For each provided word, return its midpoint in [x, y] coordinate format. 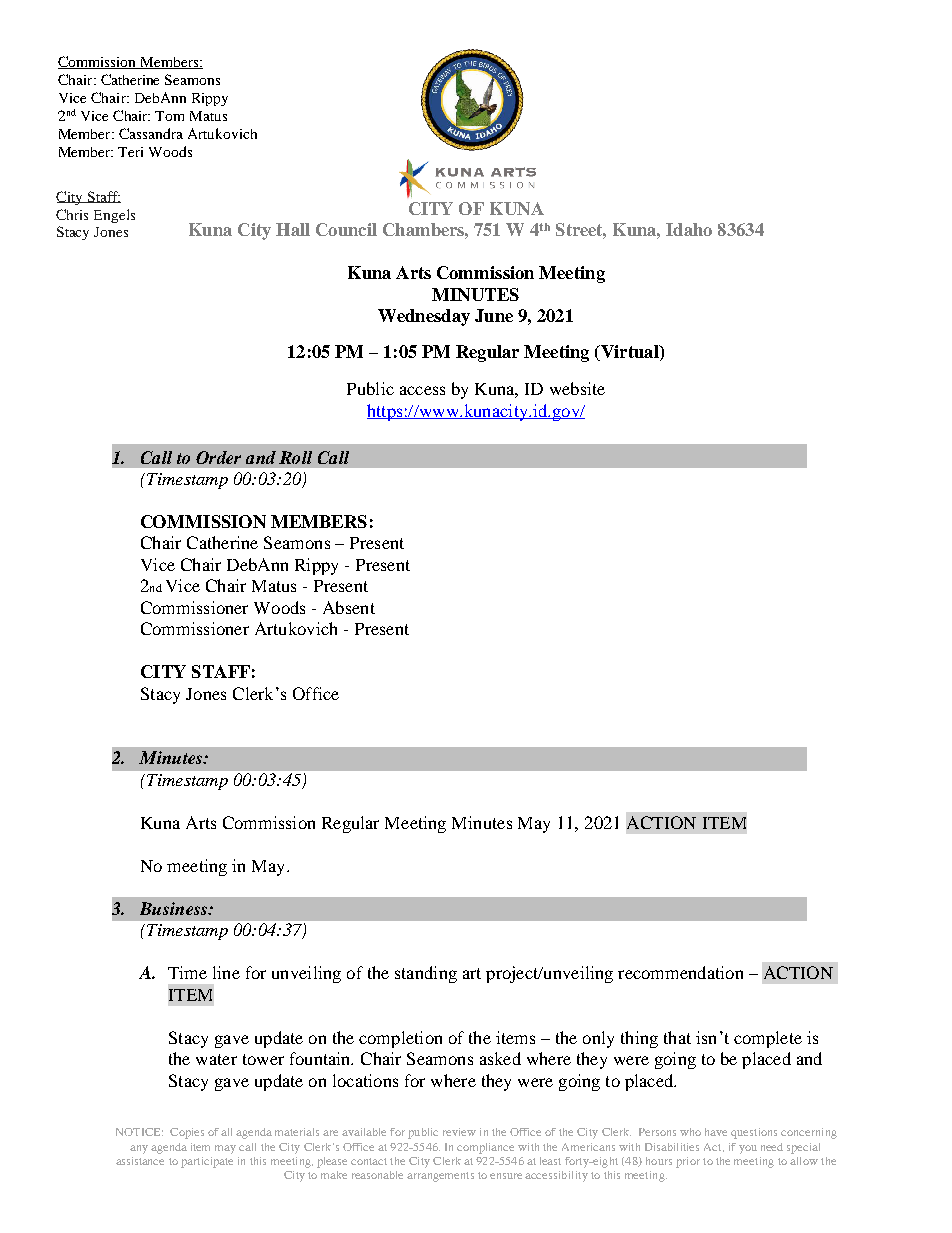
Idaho [689, 229]
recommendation [680, 972]
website [577, 388]
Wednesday [424, 317]
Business [175, 908]
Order [218, 457]
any [139, 1149]
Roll [295, 457]
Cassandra [151, 133]
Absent [349, 607]
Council [346, 229]
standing [426, 974]
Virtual [629, 353]
